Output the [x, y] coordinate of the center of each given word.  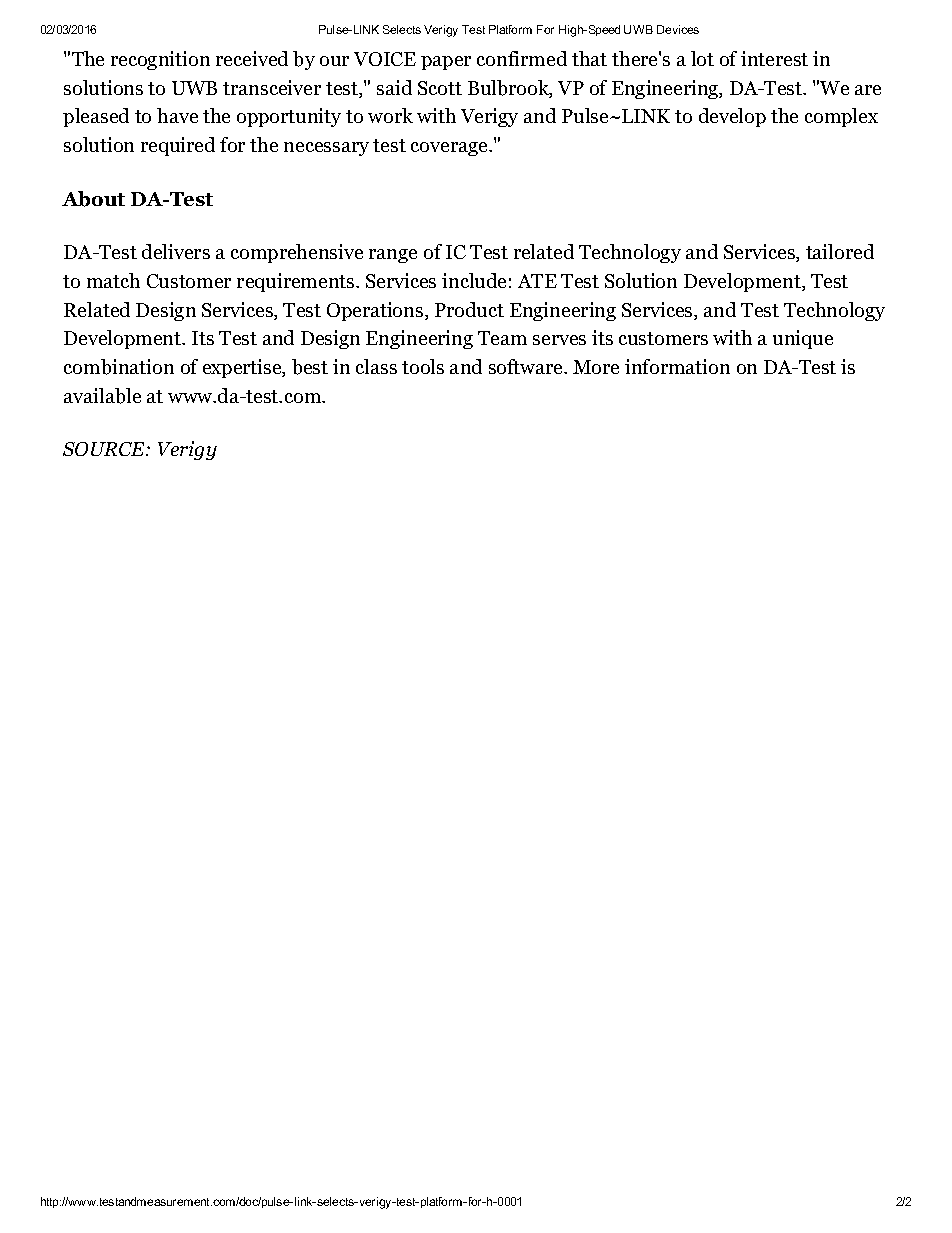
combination [119, 367]
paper [446, 63]
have [177, 115]
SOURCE [105, 449]
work [390, 115]
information [677, 366]
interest [774, 58]
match [113, 280]
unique [803, 339]
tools [423, 366]
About [93, 199]
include [474, 280]
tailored [840, 251]
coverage [450, 149]
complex [841, 117]
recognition [160, 60]
